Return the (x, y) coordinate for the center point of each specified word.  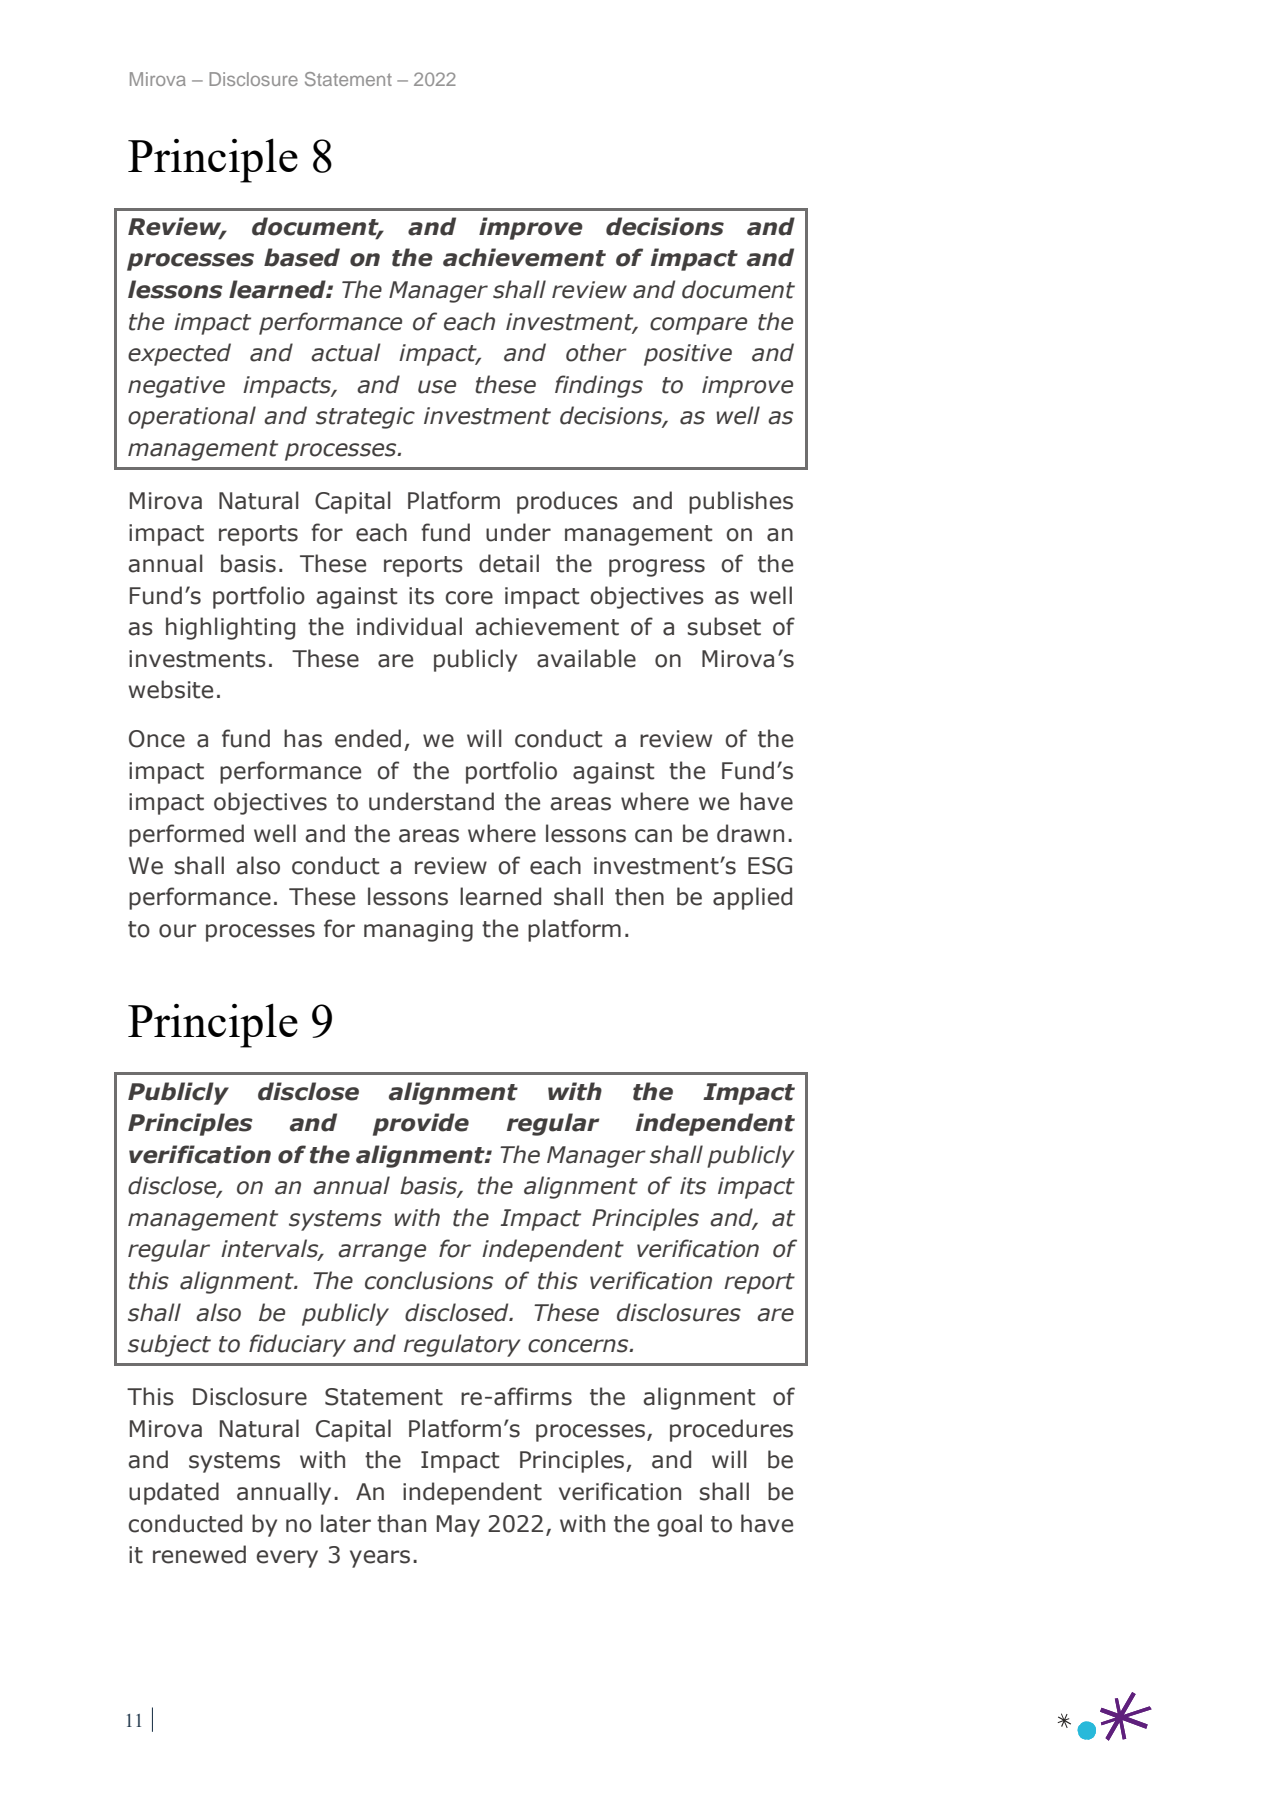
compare (698, 326)
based (302, 257)
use (437, 387)
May (458, 1526)
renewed (199, 1554)
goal (679, 1525)
